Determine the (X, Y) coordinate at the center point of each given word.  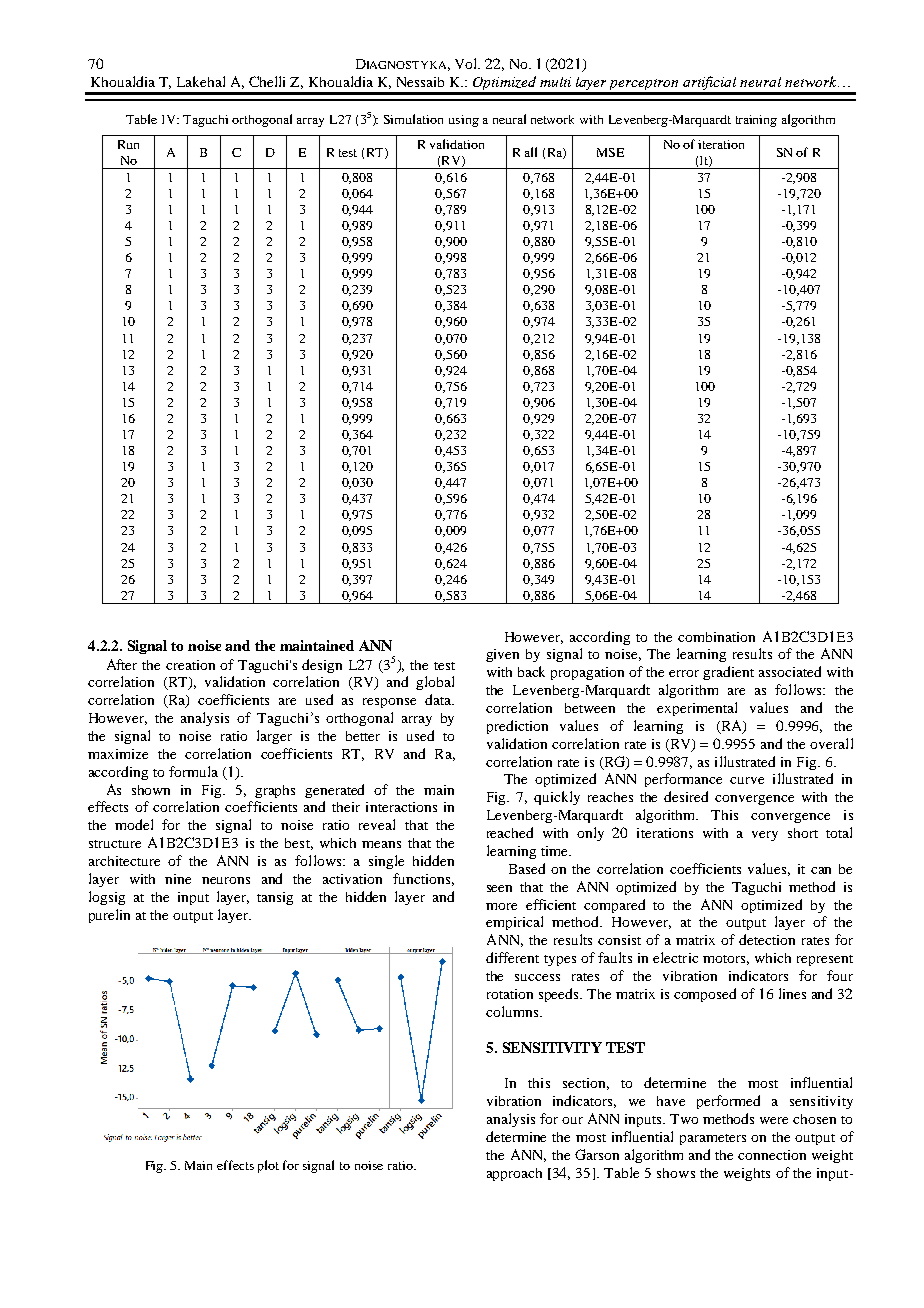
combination (716, 637)
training (756, 121)
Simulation (413, 119)
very (765, 836)
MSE (610, 152)
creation (190, 665)
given (502, 655)
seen (499, 888)
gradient (728, 673)
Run (128, 144)
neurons (226, 880)
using (464, 121)
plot (268, 1166)
